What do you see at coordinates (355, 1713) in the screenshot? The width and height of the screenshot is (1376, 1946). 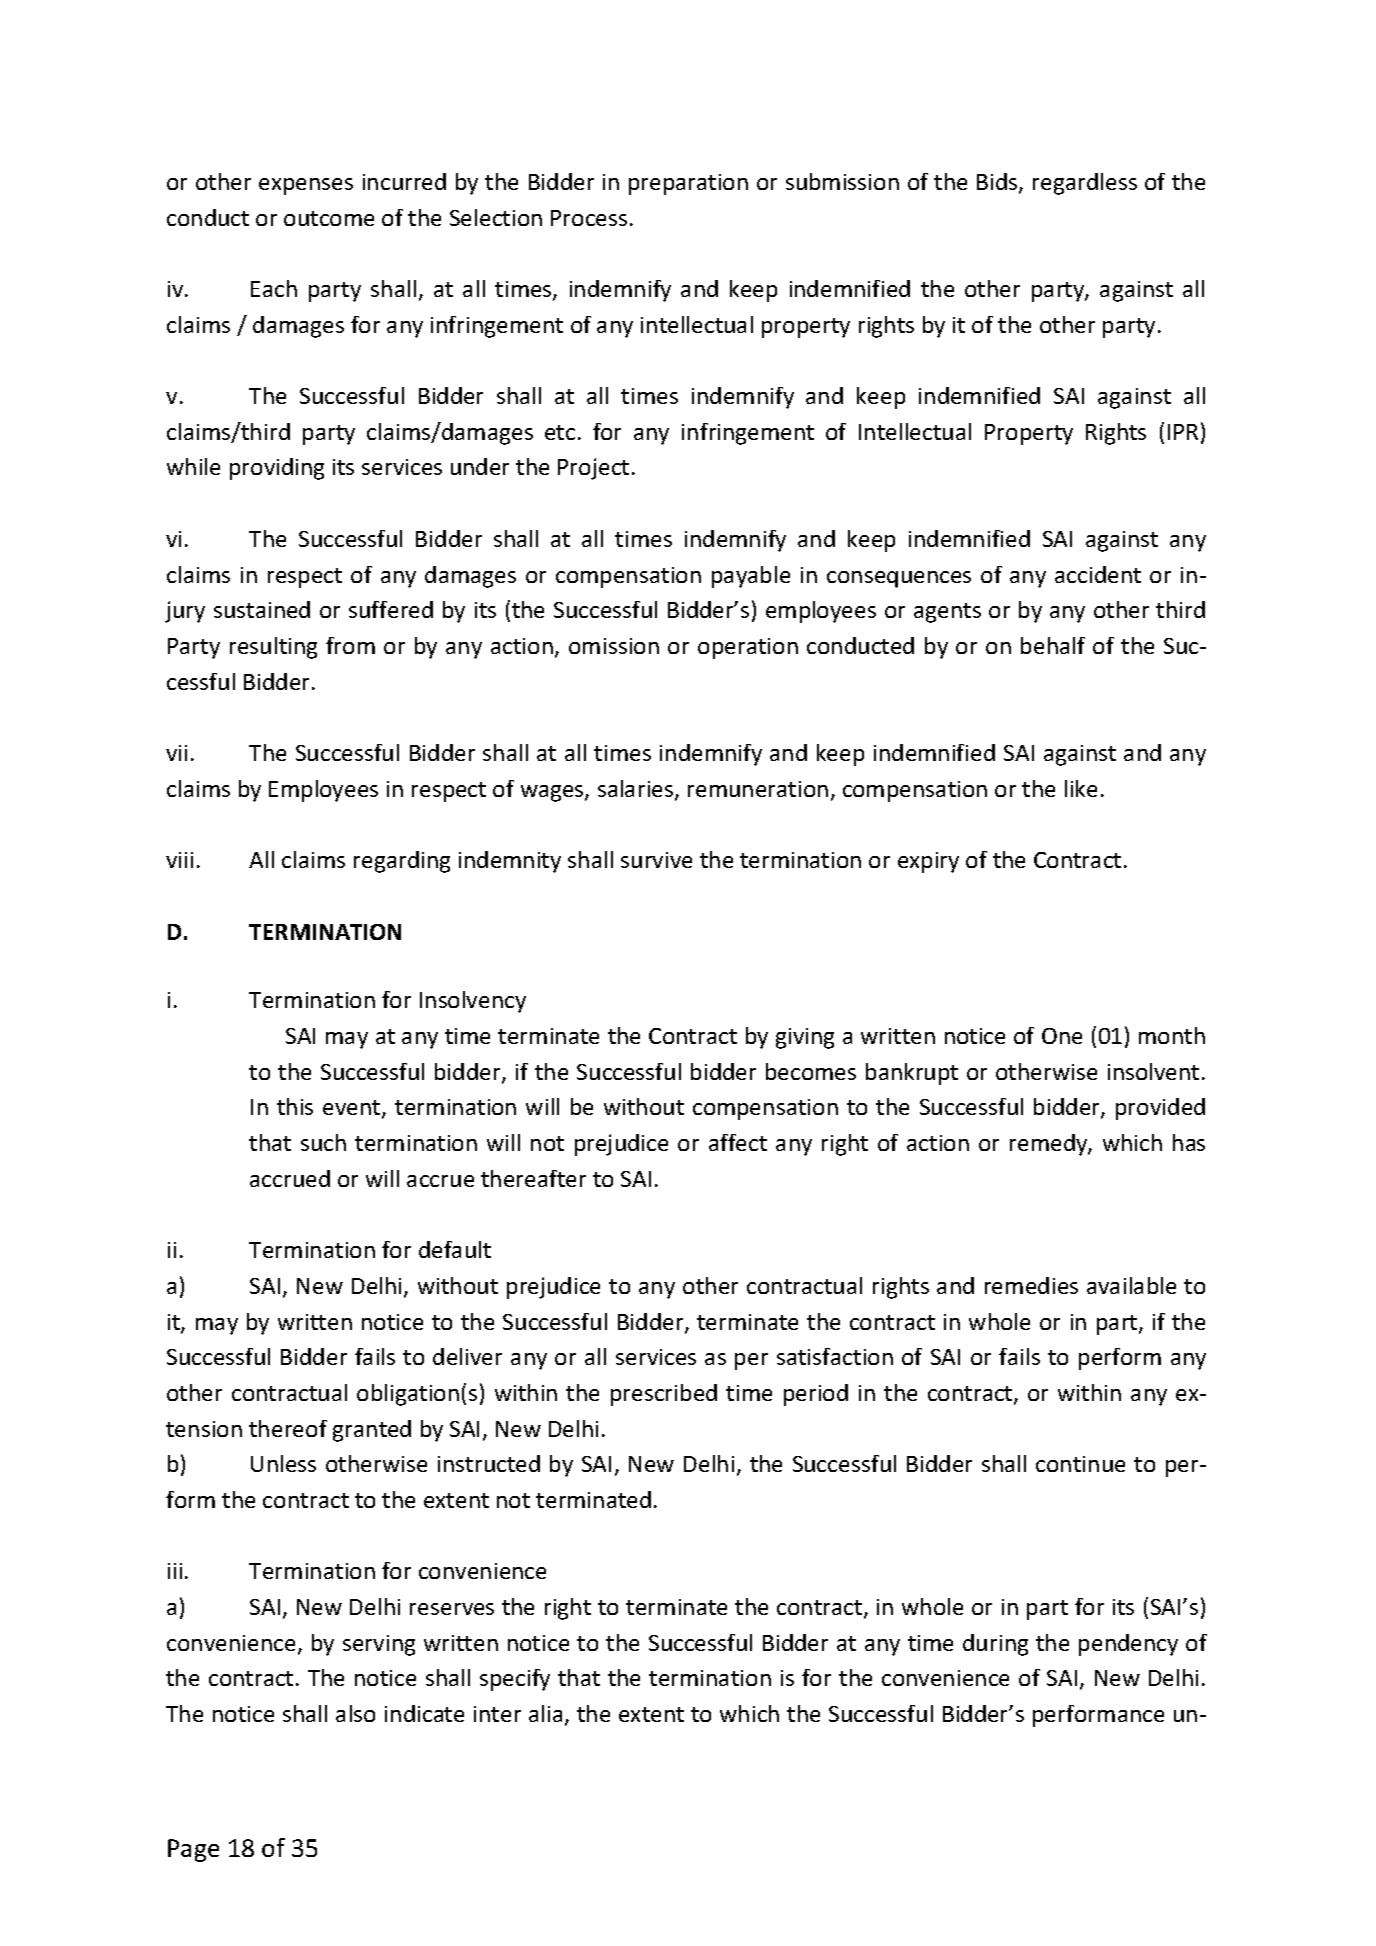 I see `also` at bounding box center [355, 1713].
